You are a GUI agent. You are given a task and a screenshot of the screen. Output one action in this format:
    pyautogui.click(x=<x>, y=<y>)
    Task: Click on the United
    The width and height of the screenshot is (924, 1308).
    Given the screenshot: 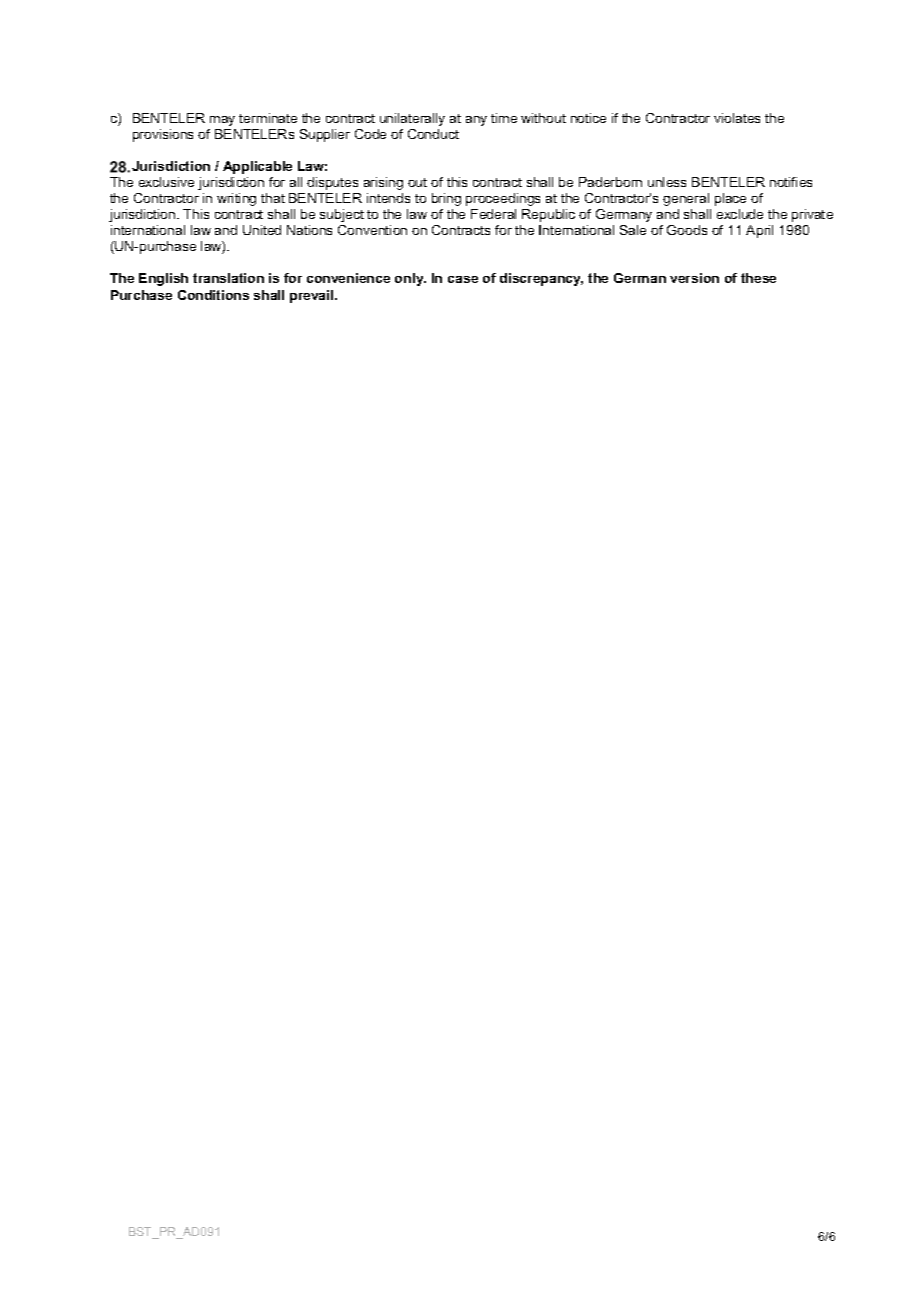 What is the action you would take?
    pyautogui.click(x=262, y=230)
